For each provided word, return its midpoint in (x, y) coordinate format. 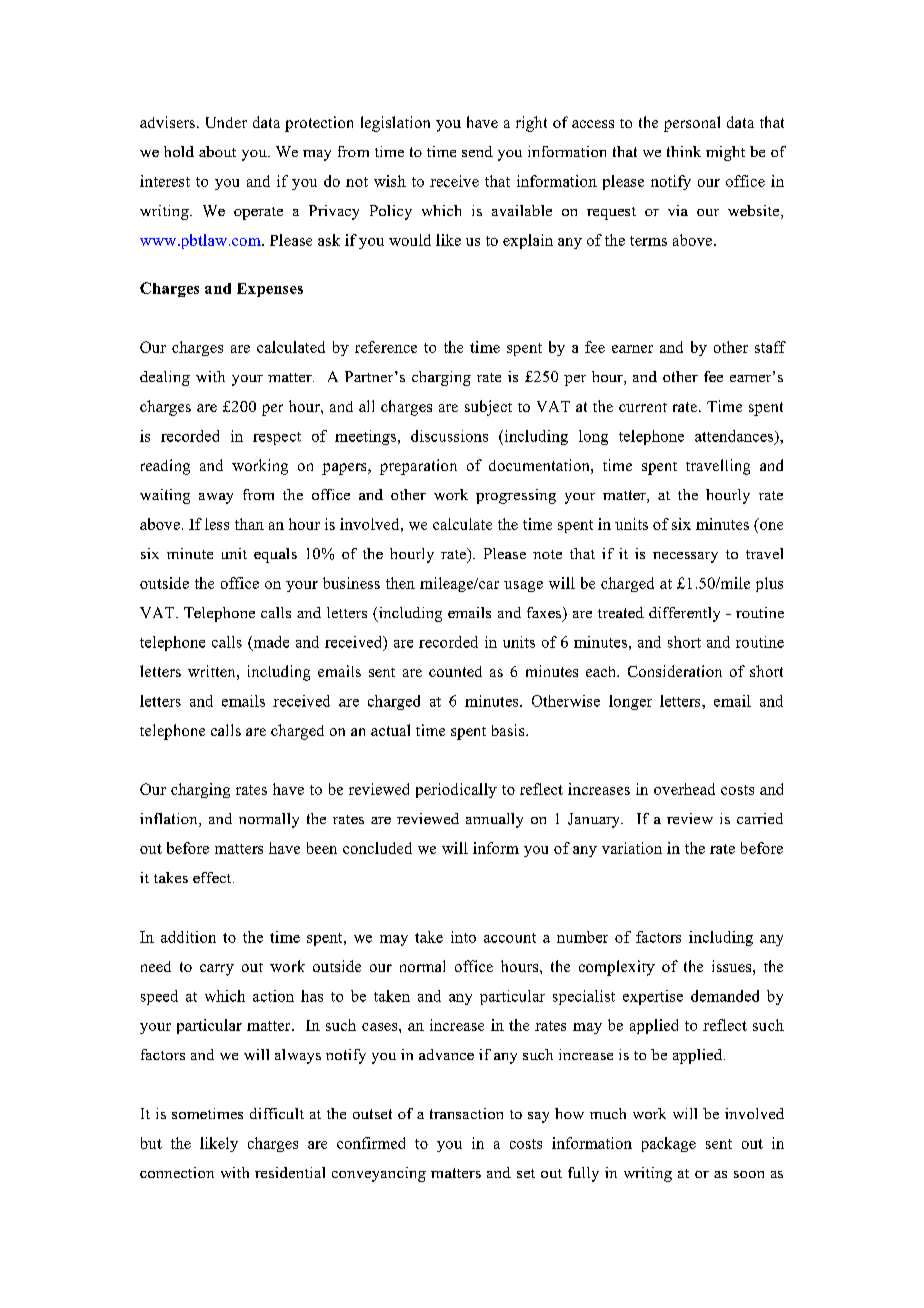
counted (455, 671)
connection (177, 1172)
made (270, 643)
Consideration (675, 671)
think (684, 151)
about (217, 151)
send (477, 151)
